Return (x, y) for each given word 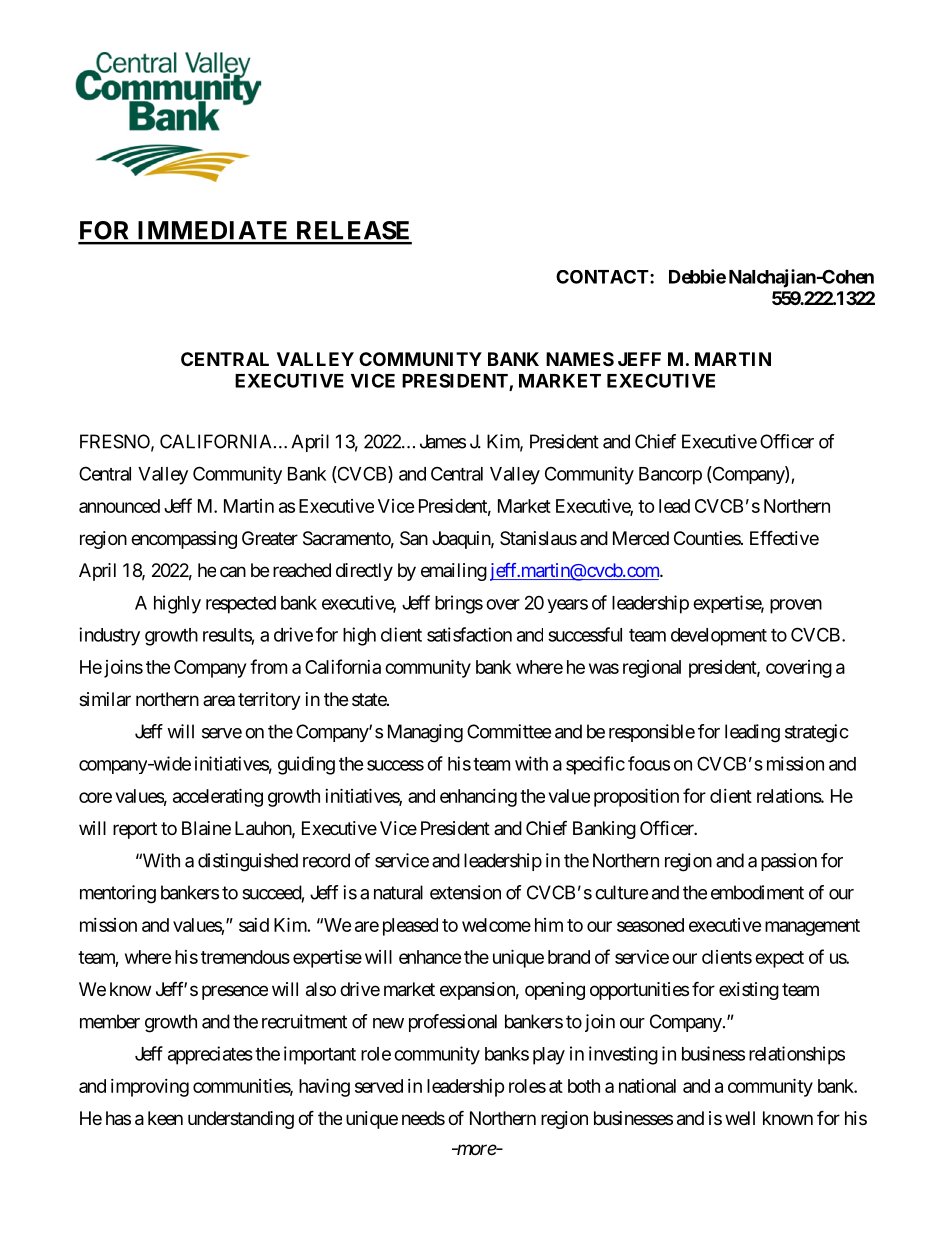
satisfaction (469, 634)
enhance (430, 957)
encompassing (184, 540)
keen (165, 1118)
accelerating (218, 797)
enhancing (478, 798)
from (268, 666)
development (719, 637)
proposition (636, 797)
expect (779, 959)
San (414, 538)
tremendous (245, 957)
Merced (641, 538)
